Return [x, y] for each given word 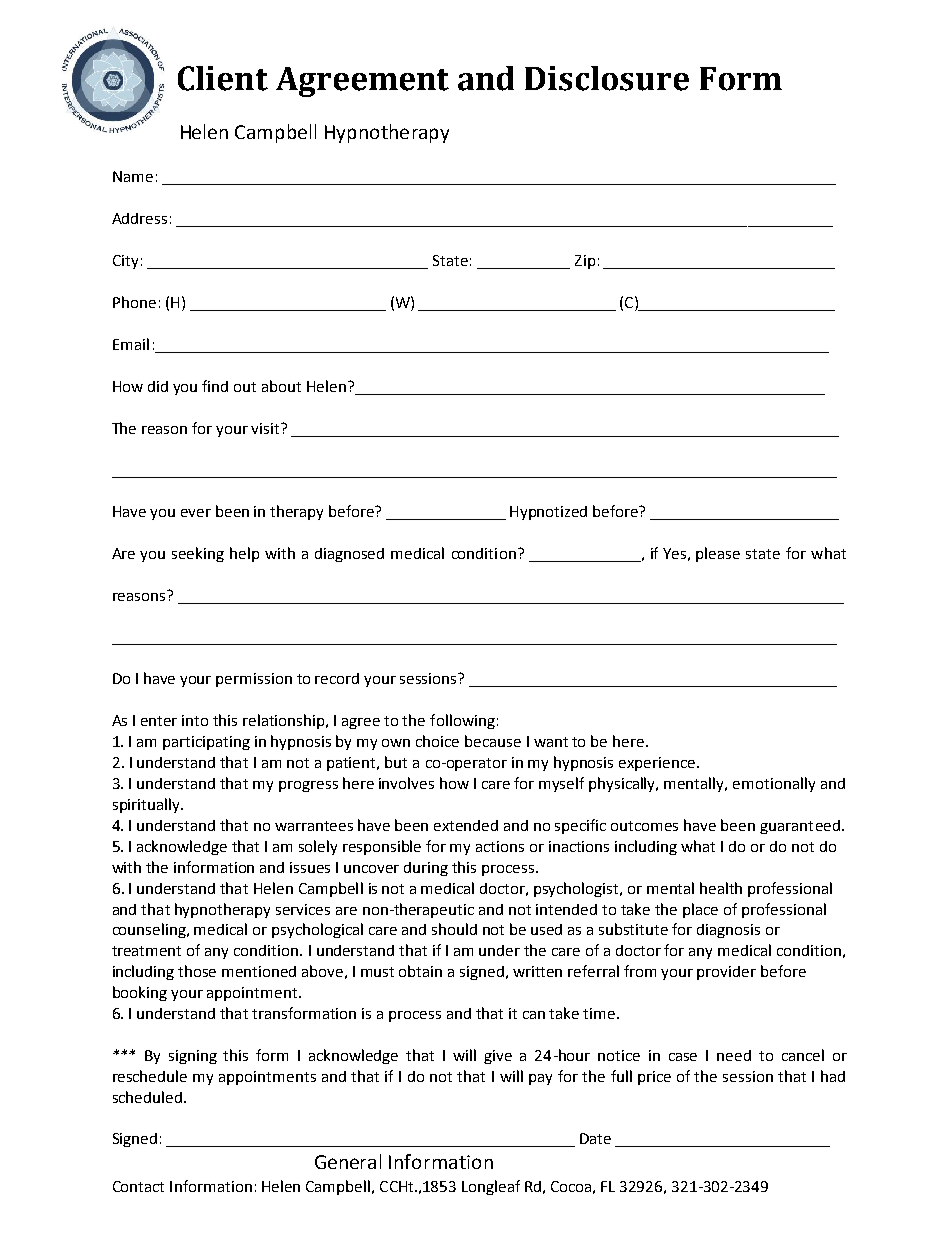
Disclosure [607, 78]
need [734, 1055]
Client [223, 78]
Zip [585, 262]
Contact [138, 1186]
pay [540, 1079]
